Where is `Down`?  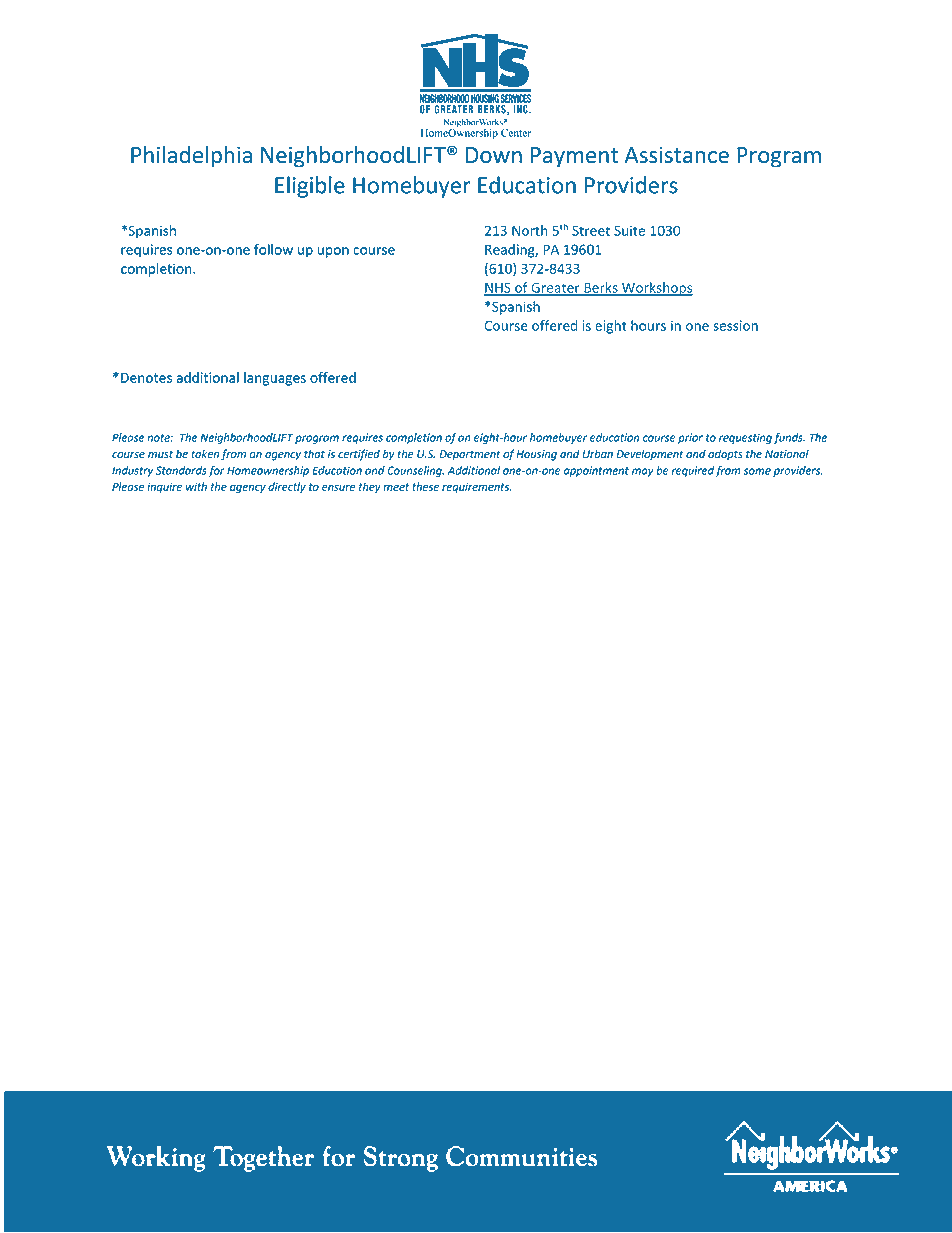 Down is located at coordinates (494, 155).
